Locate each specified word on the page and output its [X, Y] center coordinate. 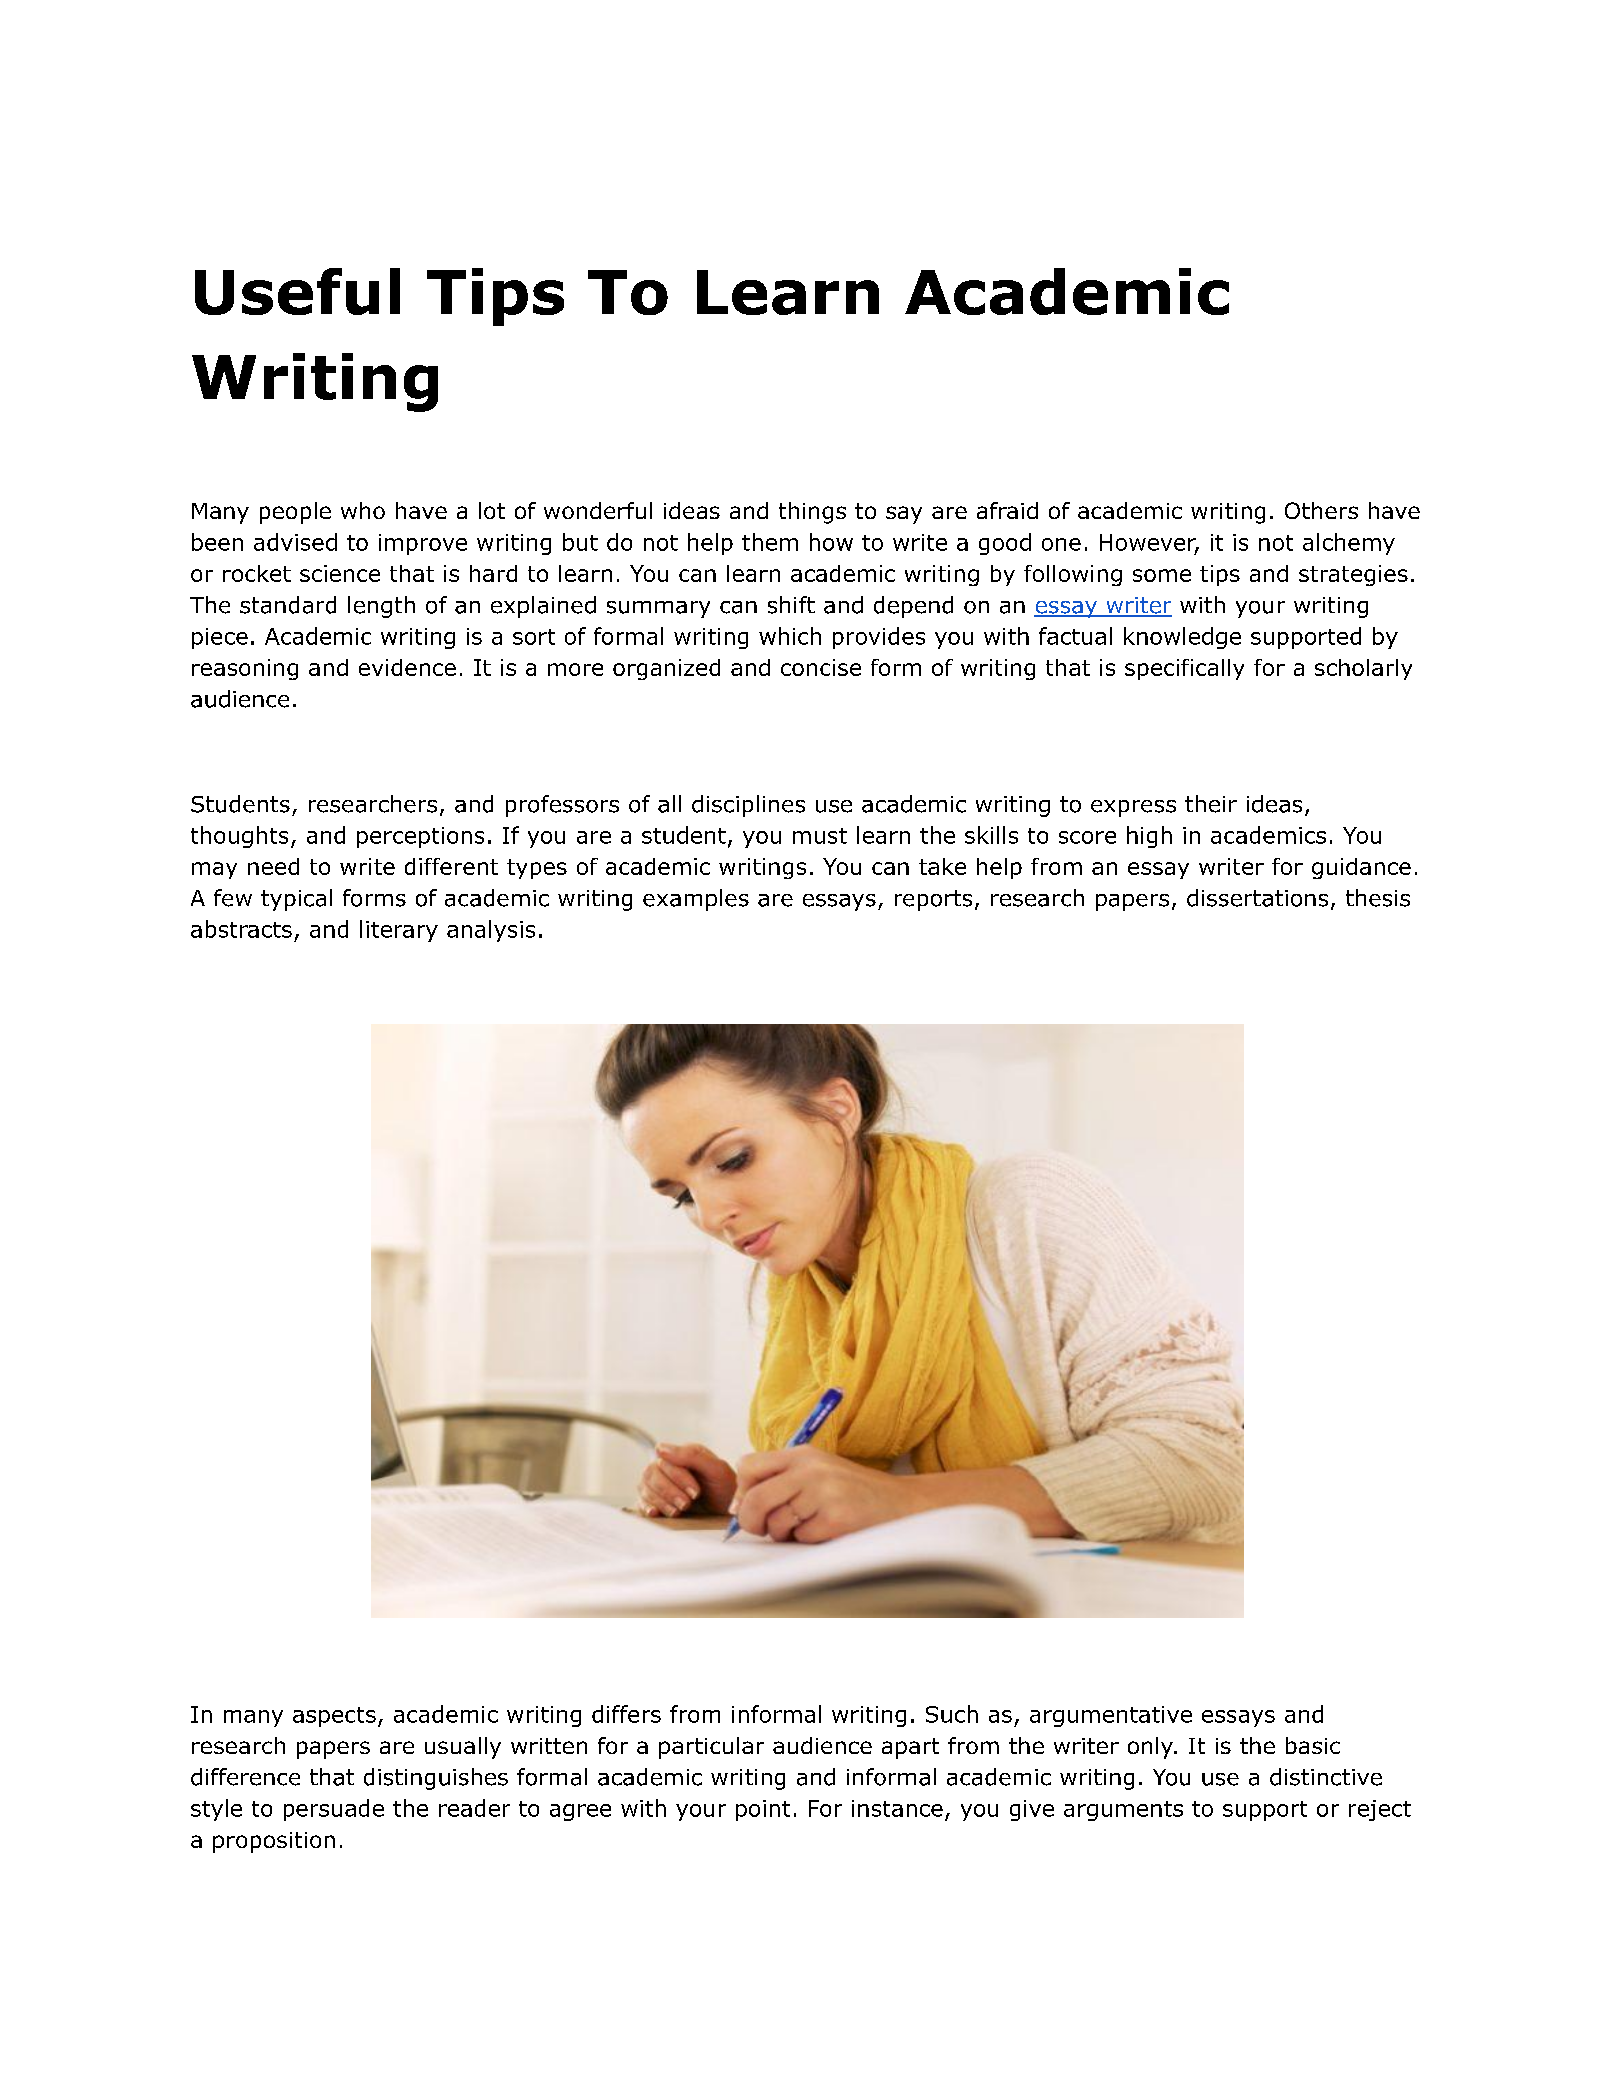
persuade [334, 1810]
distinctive [1326, 1777]
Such [952, 1714]
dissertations [1257, 898]
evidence [407, 667]
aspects [334, 1717]
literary [399, 931]
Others [1321, 510]
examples [696, 900]
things [812, 513]
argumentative [1111, 1716]
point [763, 1810]
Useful [297, 291]
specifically [1184, 669]
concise [821, 667]
